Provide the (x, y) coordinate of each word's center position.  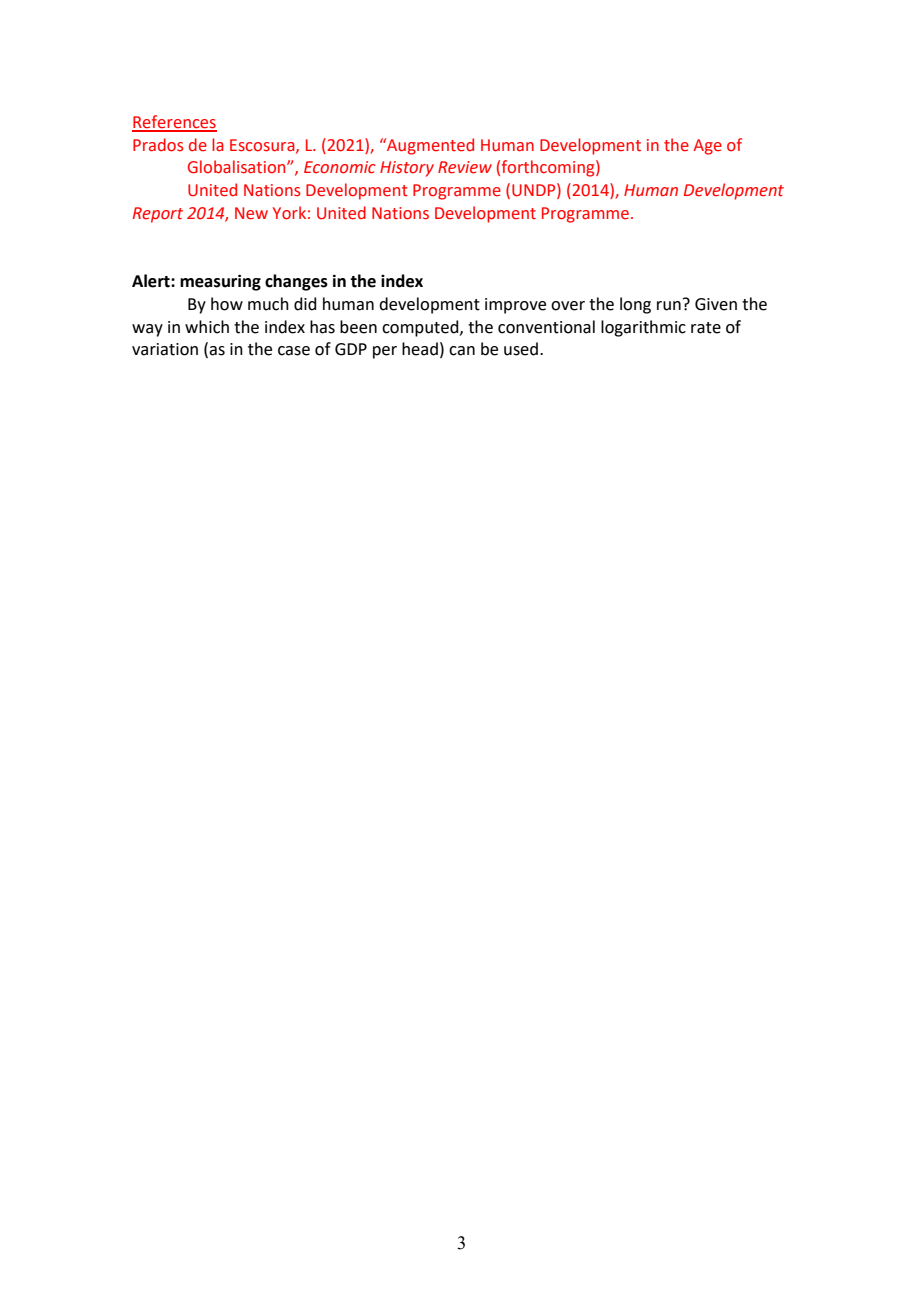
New (251, 213)
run (669, 306)
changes (296, 282)
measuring (220, 282)
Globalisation (238, 167)
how (227, 304)
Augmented (429, 146)
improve (515, 306)
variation (165, 349)
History (407, 169)
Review (465, 167)
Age (707, 147)
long (635, 305)
